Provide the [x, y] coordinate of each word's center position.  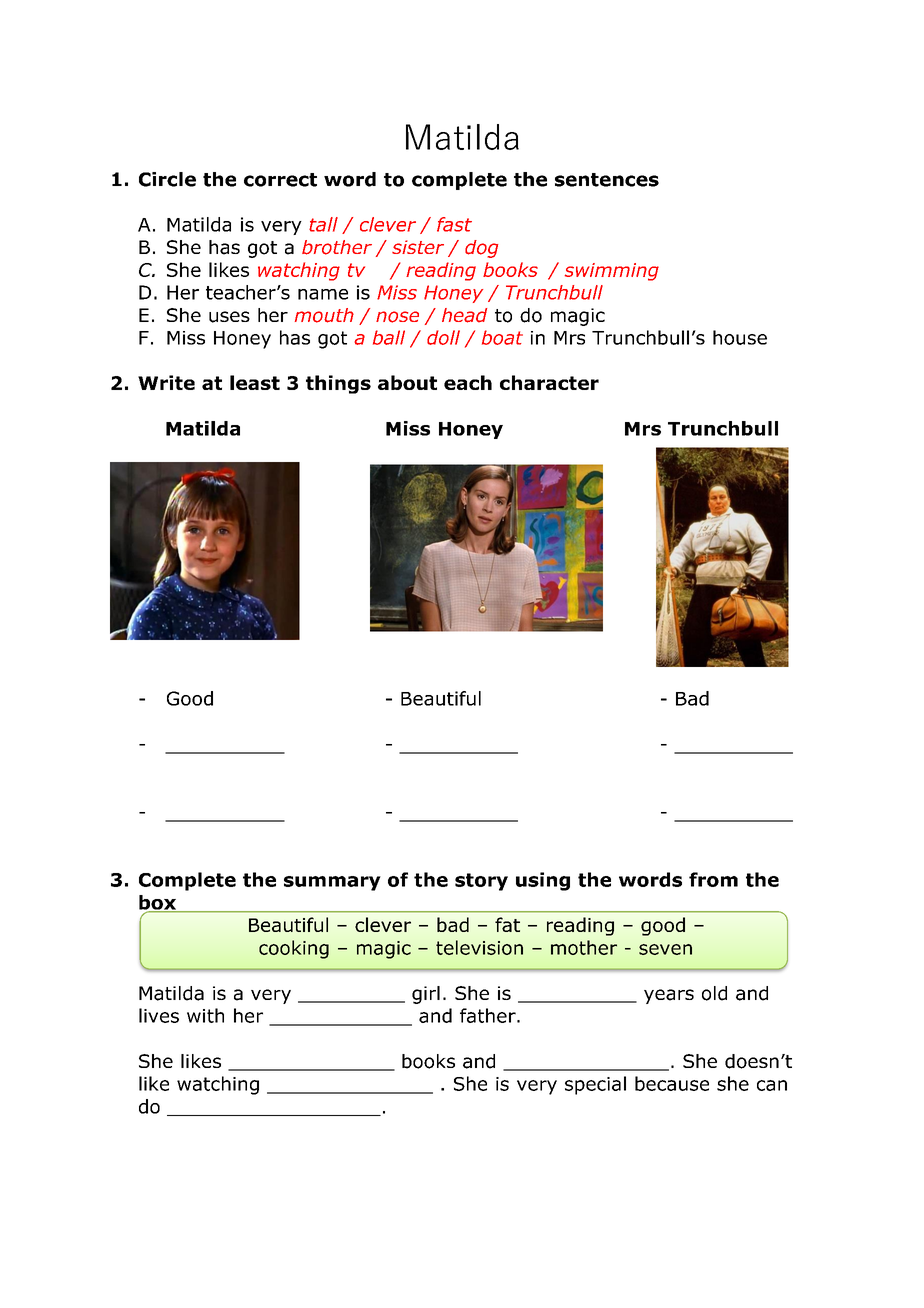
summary [332, 883]
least [255, 382]
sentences [607, 180]
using [543, 881]
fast [454, 224]
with [205, 1015]
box [158, 903]
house [740, 337]
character [549, 382]
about [407, 382]
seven [665, 949]
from [713, 879]
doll [443, 337]
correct [280, 180]
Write [166, 382]
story [481, 882]
